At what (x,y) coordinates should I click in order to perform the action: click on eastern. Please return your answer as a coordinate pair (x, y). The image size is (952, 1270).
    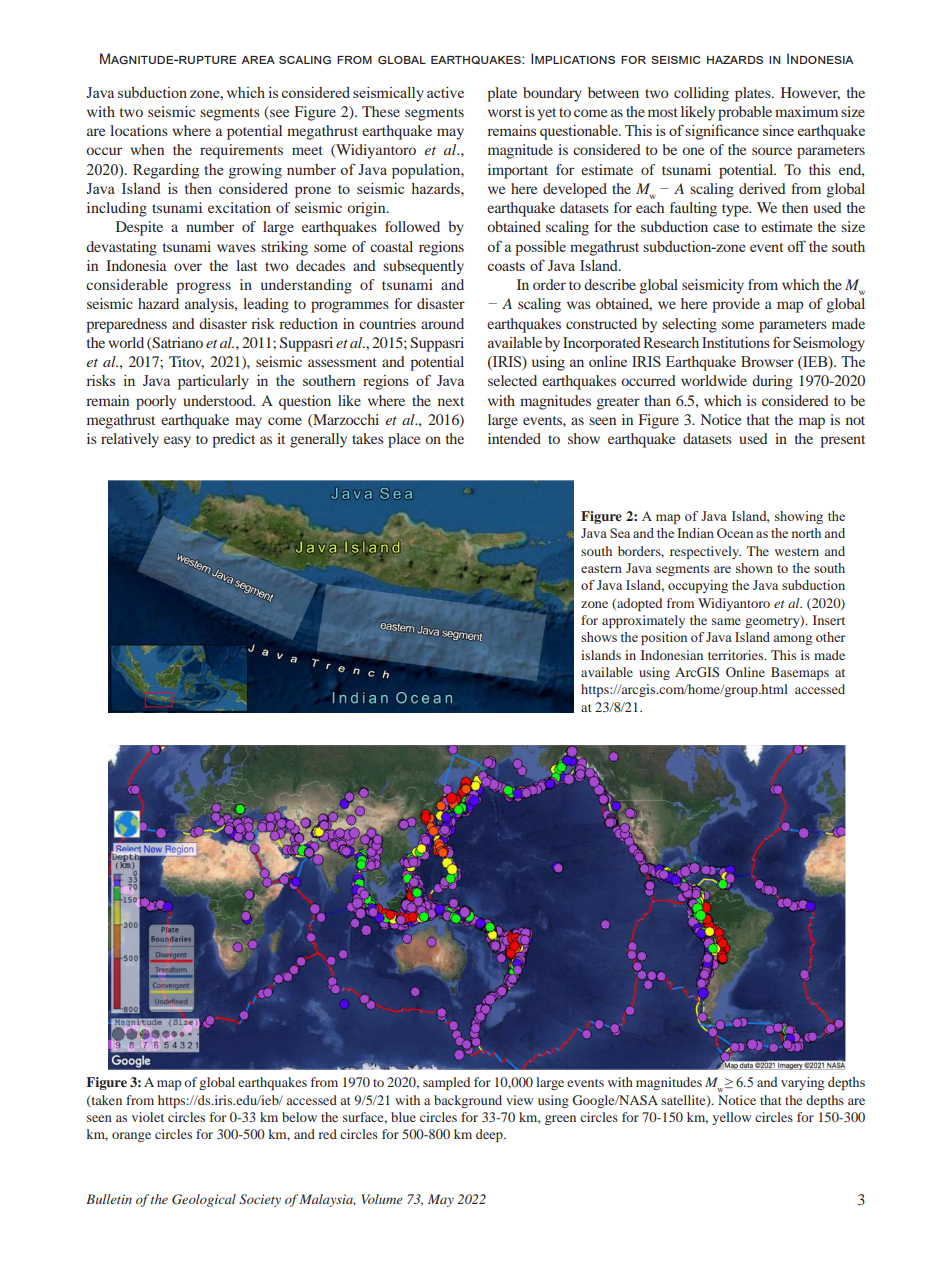
    Looking at the image, I should click on (601, 569).
